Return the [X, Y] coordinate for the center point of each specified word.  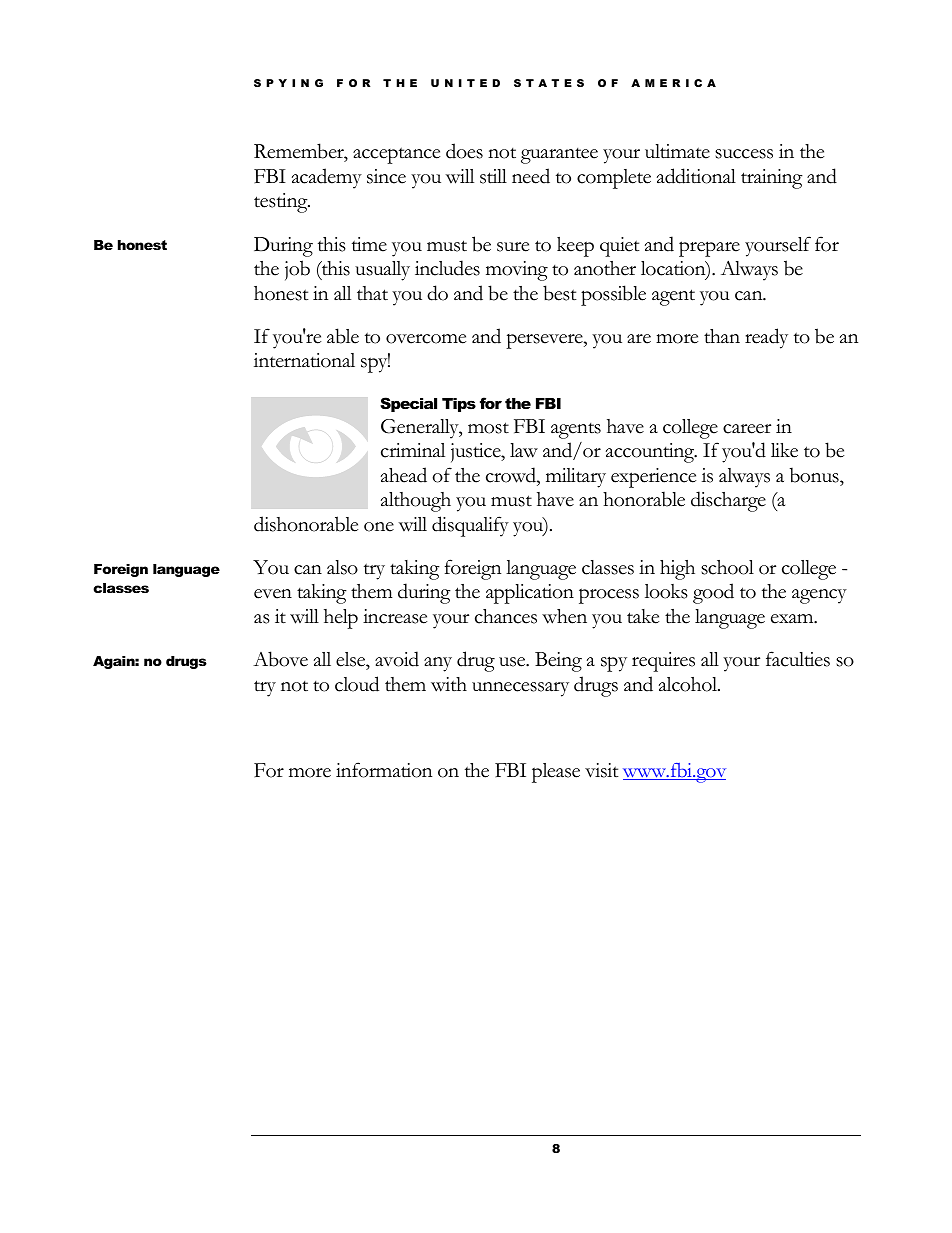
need [531, 176]
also [342, 567]
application [530, 594]
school [727, 567]
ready [766, 338]
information [384, 770]
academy [327, 178]
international [304, 360]
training [772, 179]
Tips [459, 405]
